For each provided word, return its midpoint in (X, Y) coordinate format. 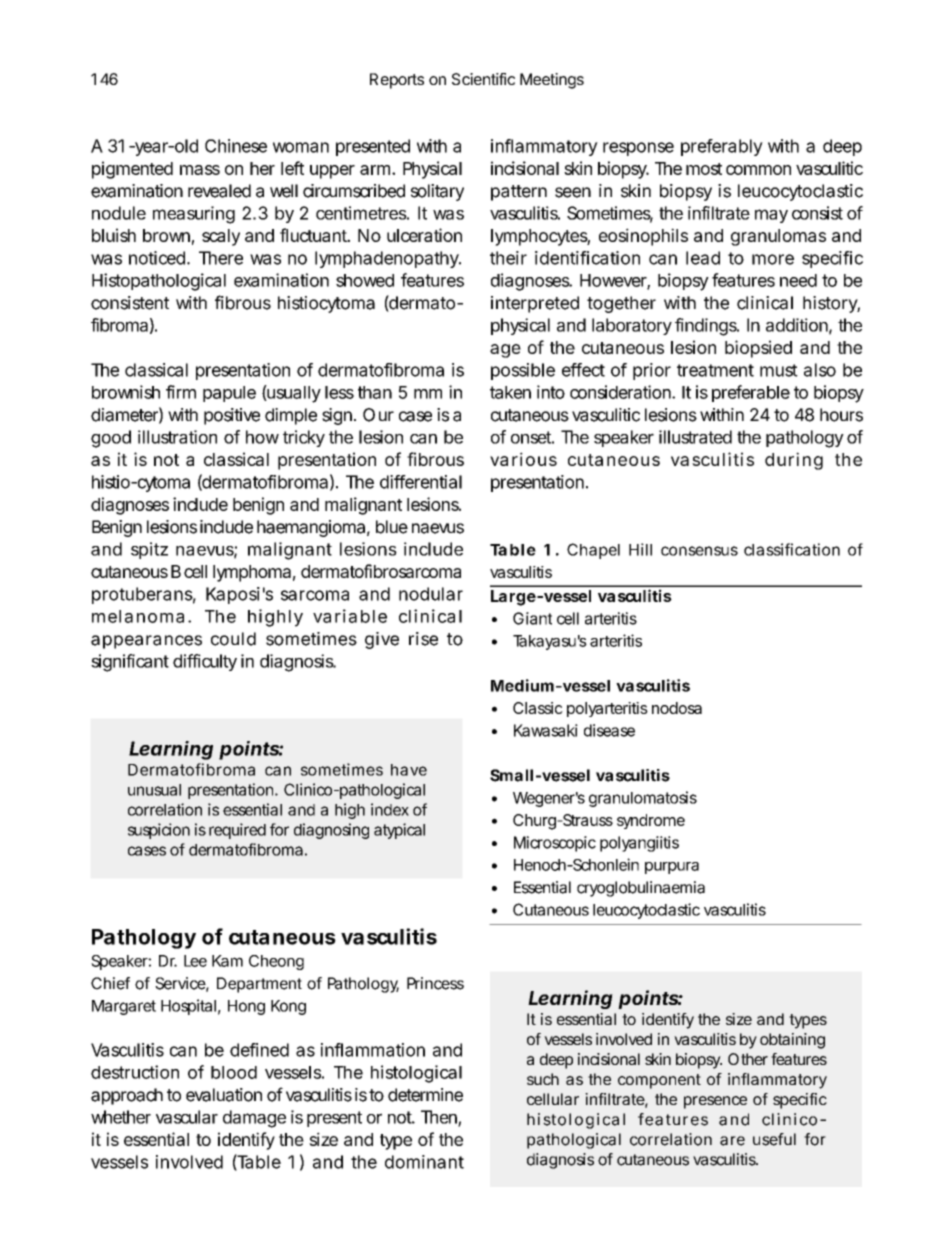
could (233, 639)
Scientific (483, 79)
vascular (187, 1117)
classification (792, 549)
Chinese (236, 146)
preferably (722, 147)
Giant (532, 618)
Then (440, 1118)
